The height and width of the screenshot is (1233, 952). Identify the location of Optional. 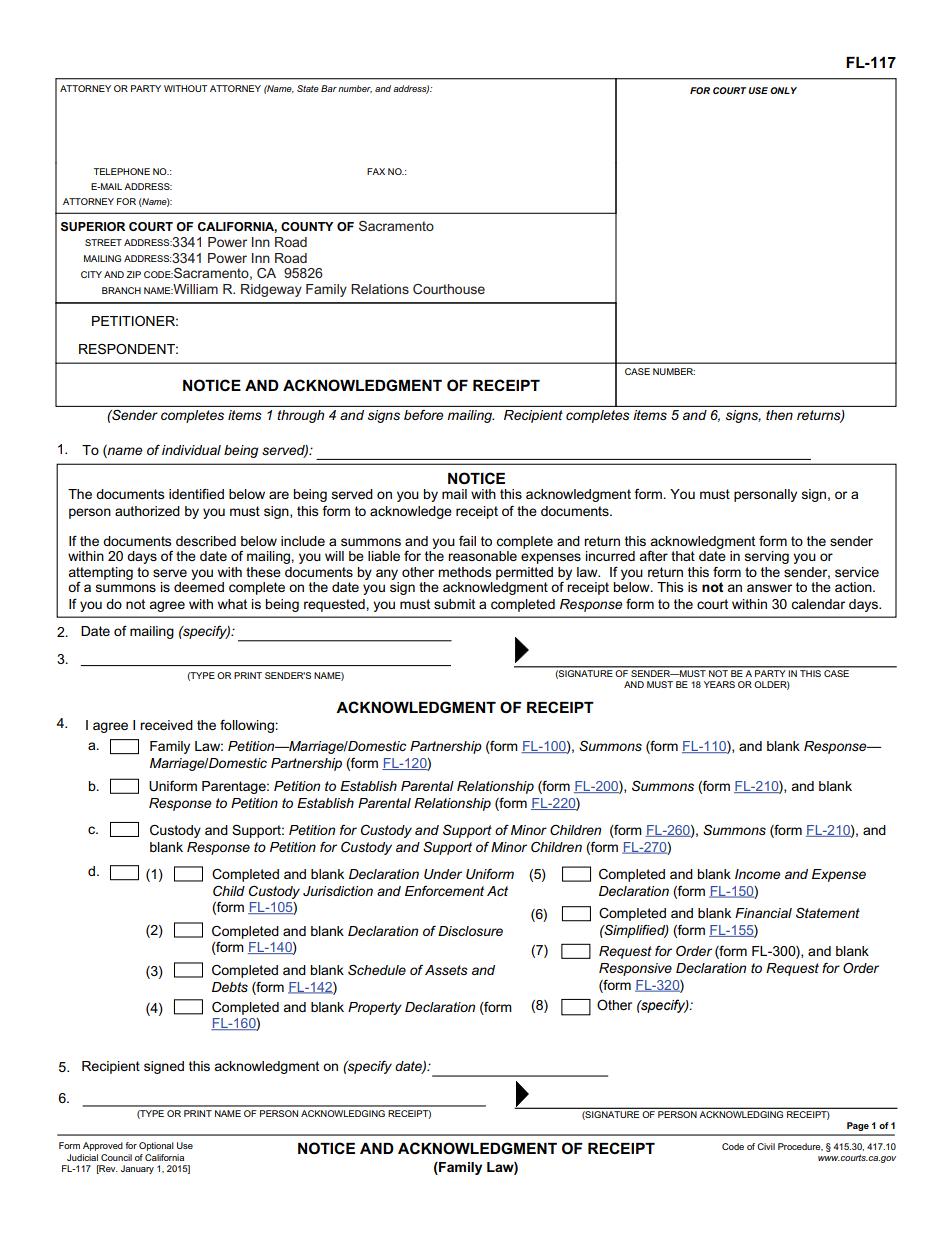
(156, 1146).
